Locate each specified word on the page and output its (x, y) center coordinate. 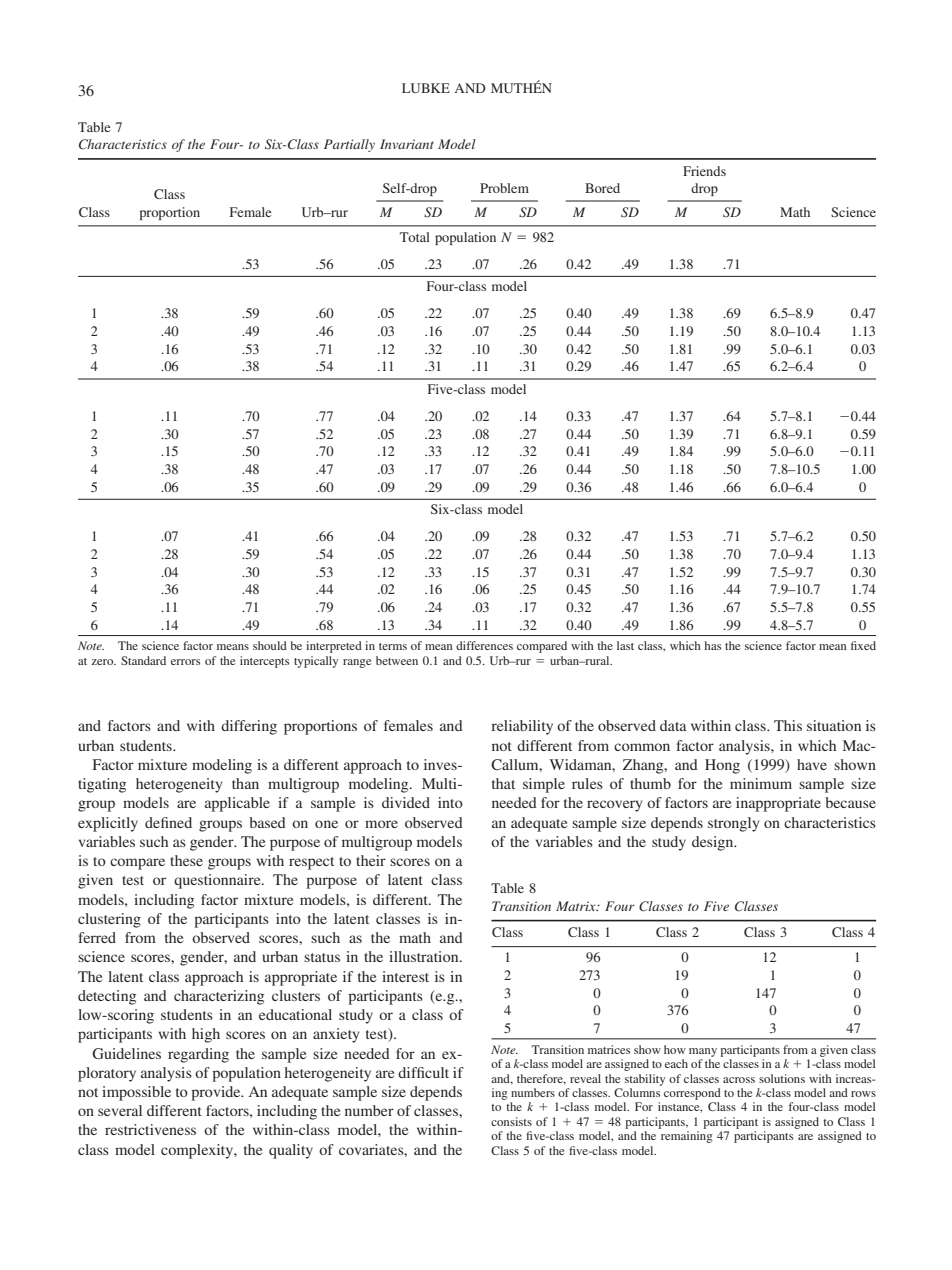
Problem (504, 188)
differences (484, 645)
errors (185, 662)
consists (511, 1121)
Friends (704, 171)
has (713, 645)
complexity (198, 1151)
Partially (349, 145)
